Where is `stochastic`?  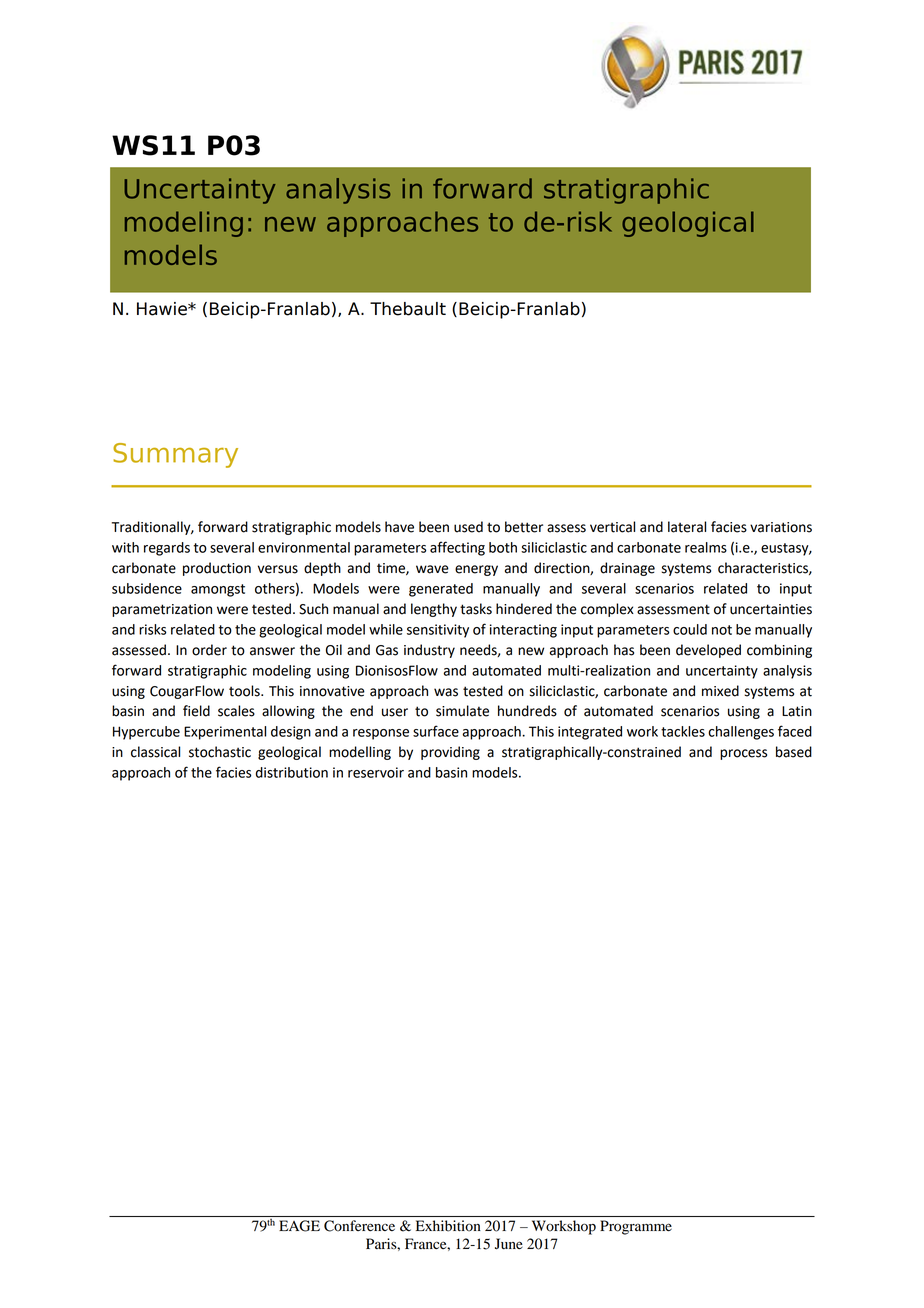 stochastic is located at coordinates (220, 752).
